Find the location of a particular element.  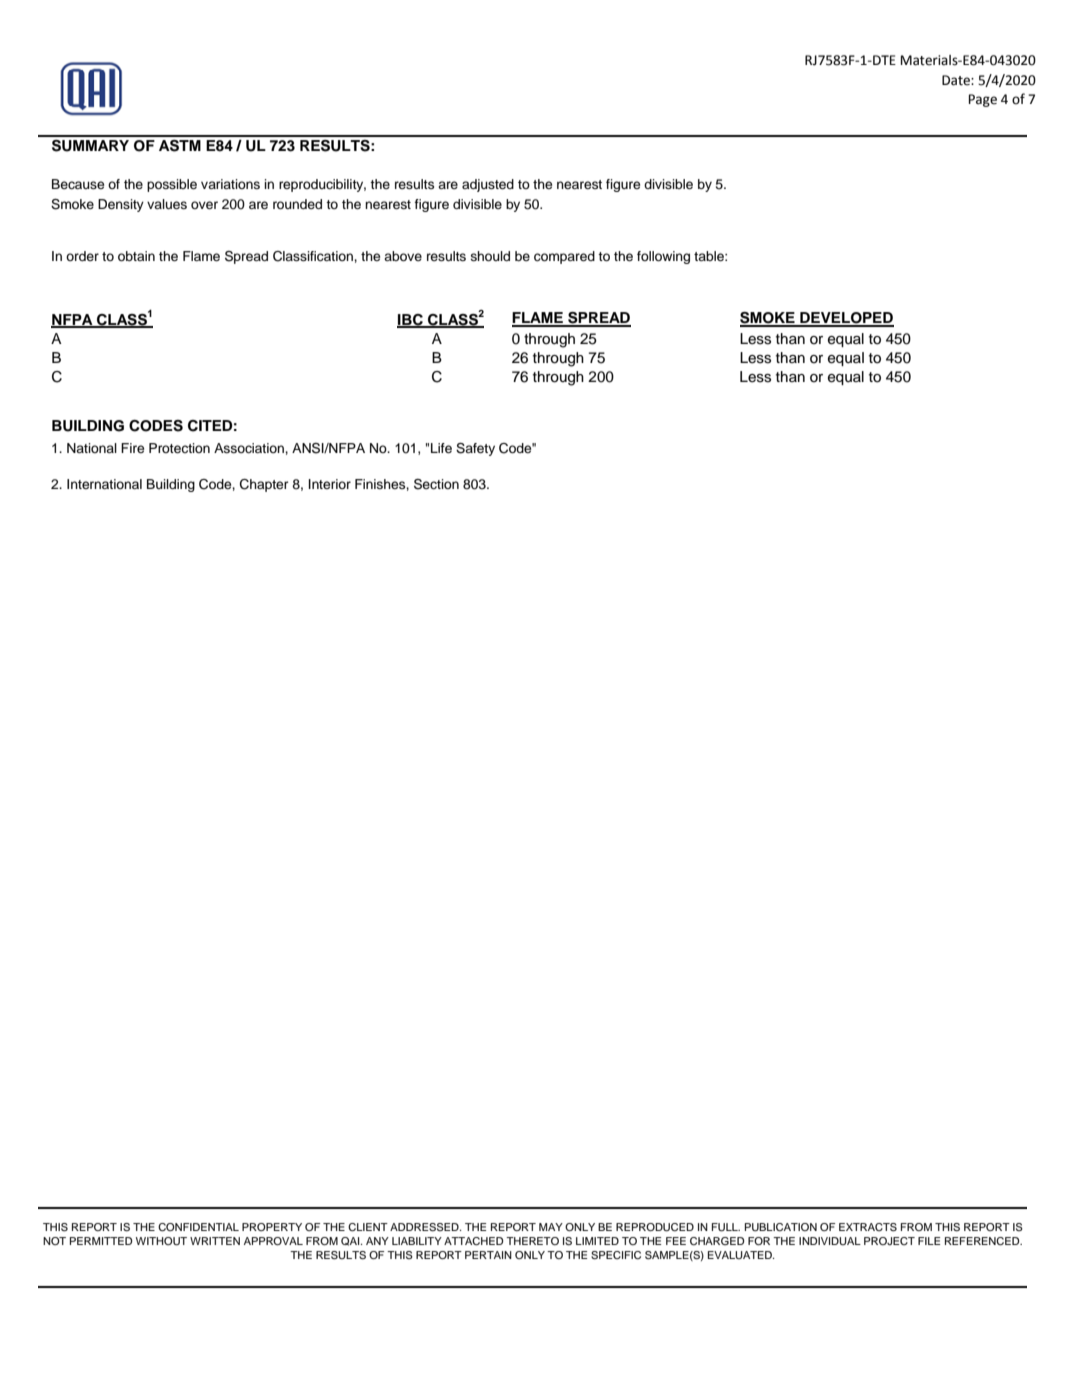

Chapter is located at coordinates (264, 485).
